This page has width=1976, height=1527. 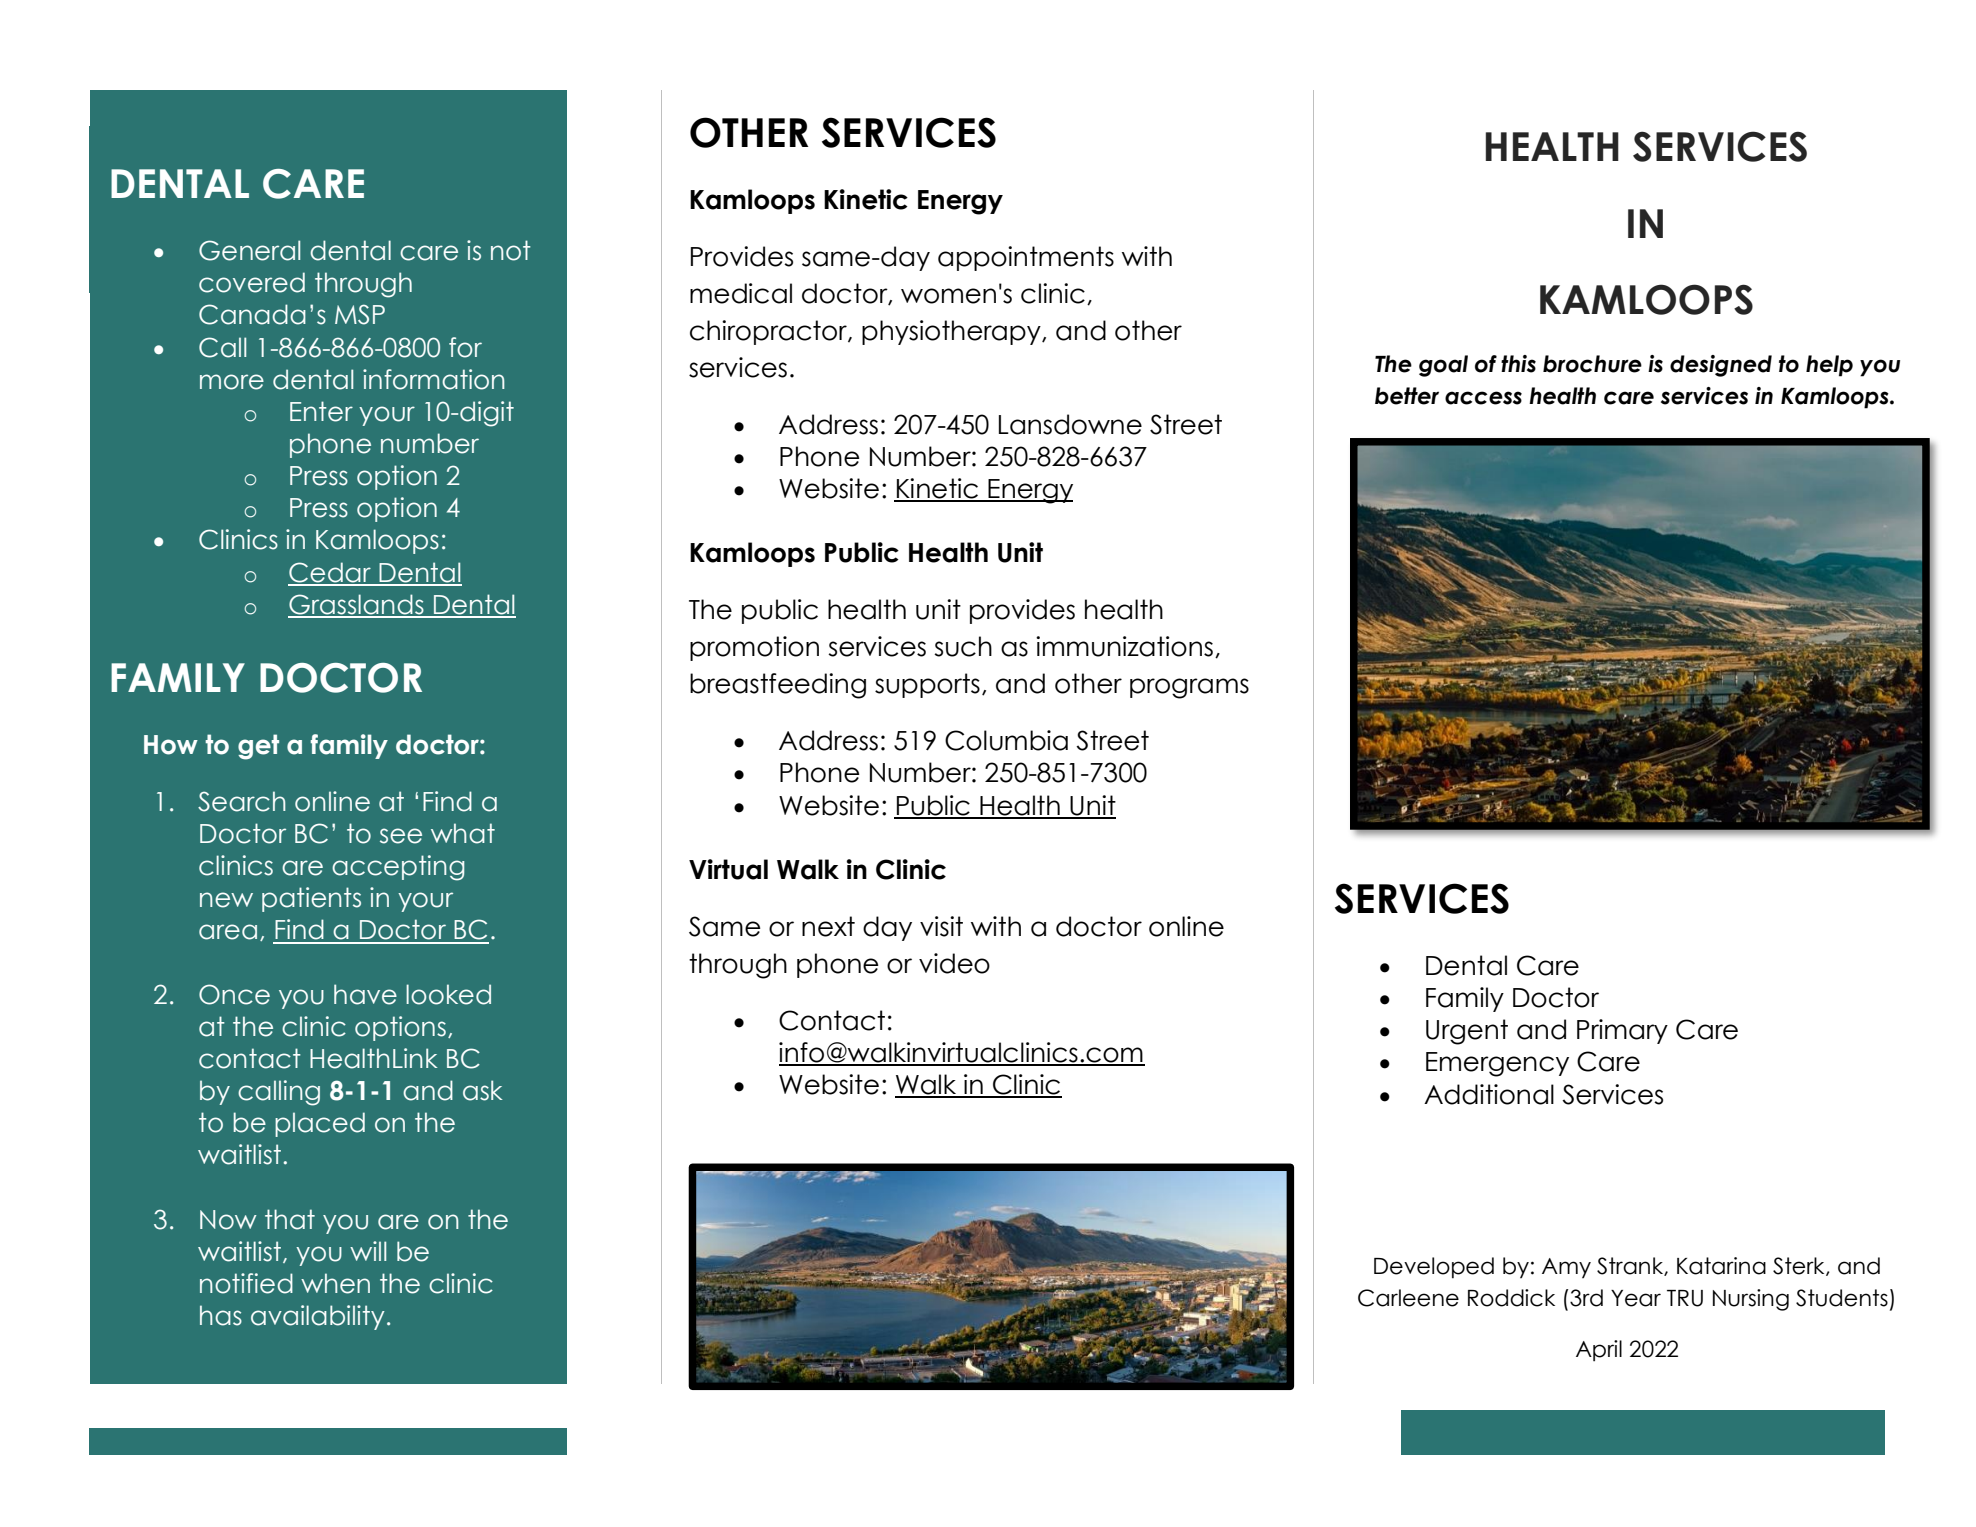 What do you see at coordinates (1026, 258) in the page?
I see `appointments` at bounding box center [1026, 258].
